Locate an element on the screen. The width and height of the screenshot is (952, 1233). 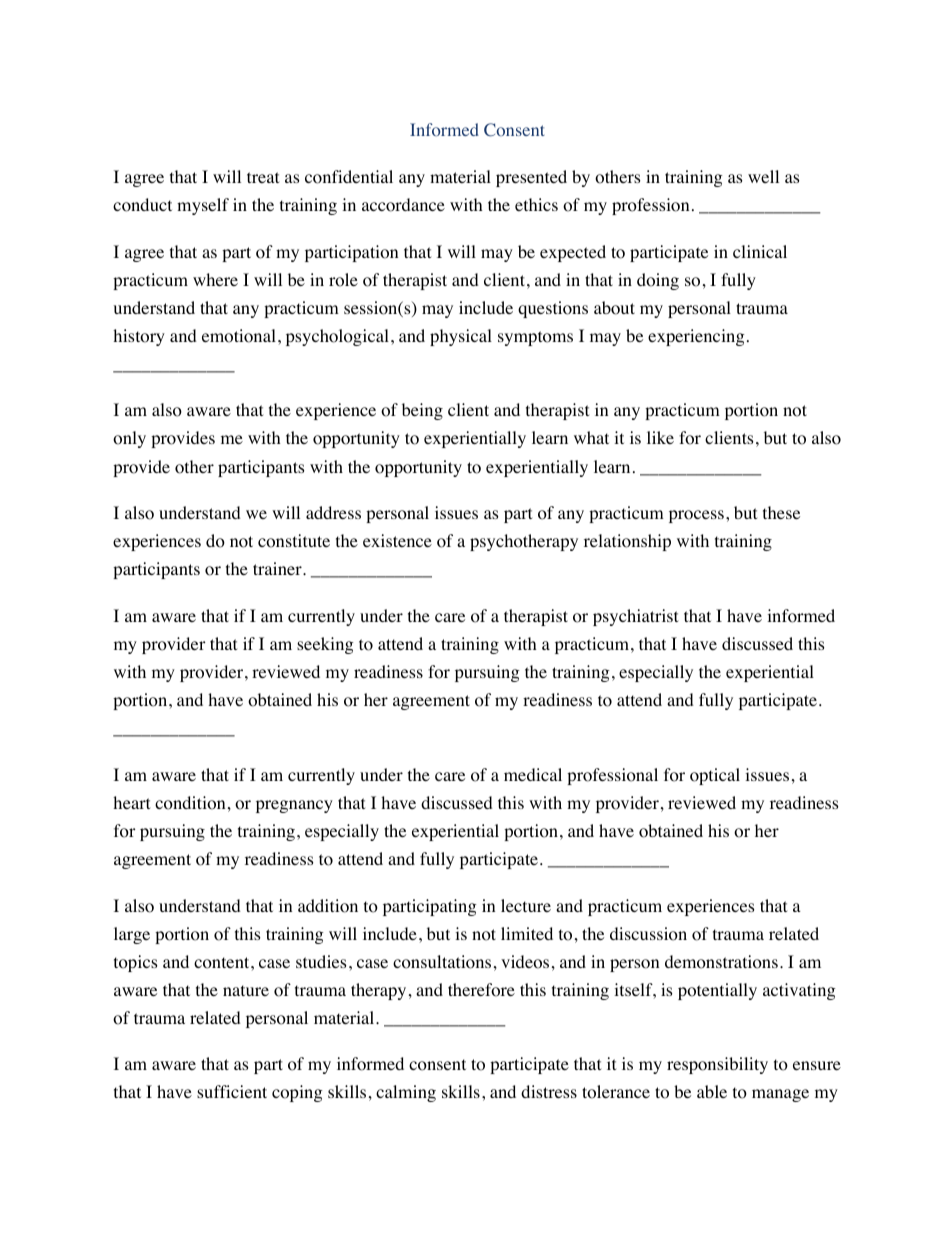
ethics is located at coordinates (536, 204).
